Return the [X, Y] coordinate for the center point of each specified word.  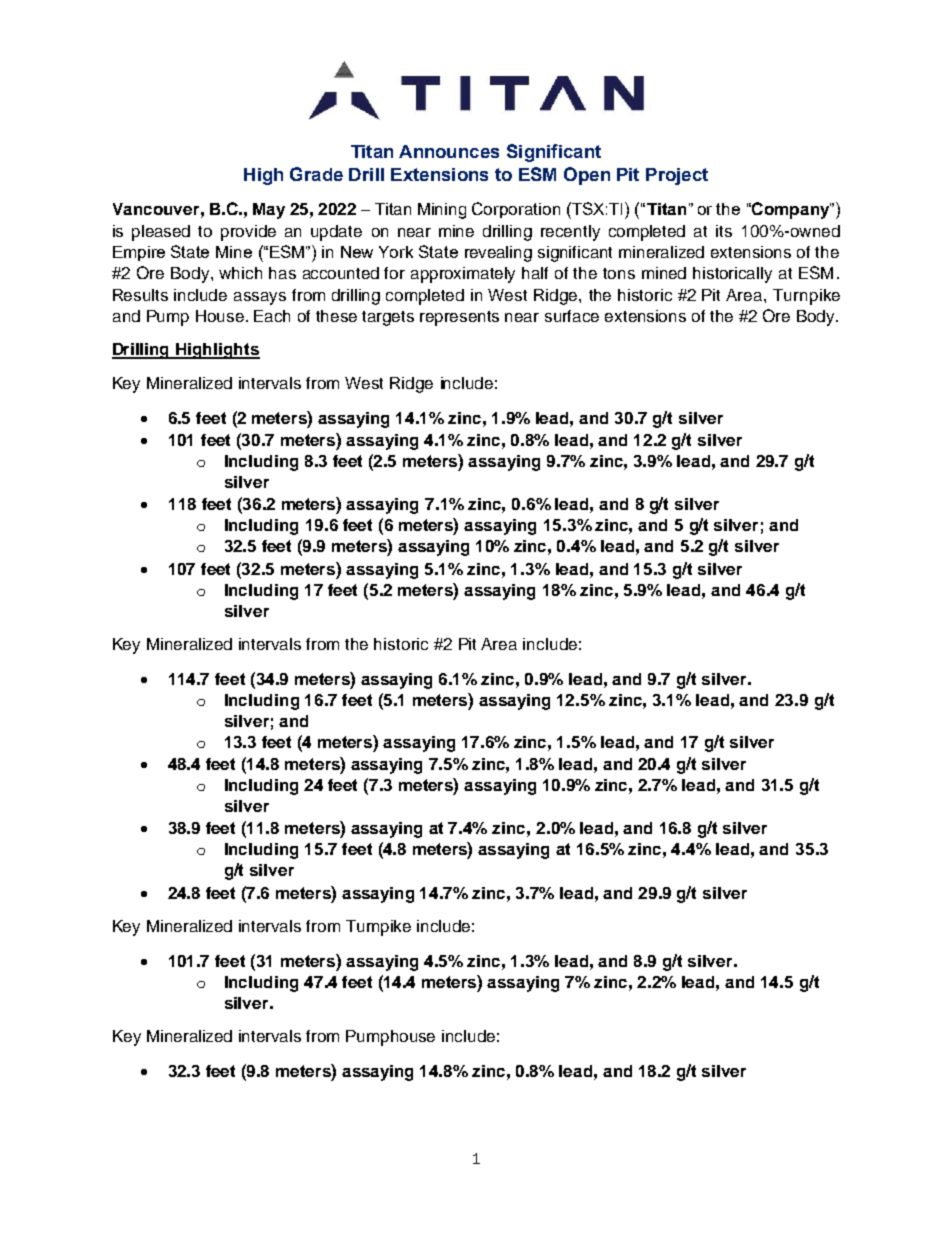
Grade [316, 174]
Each [272, 316]
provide [248, 233]
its [724, 231]
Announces [449, 151]
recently [570, 233]
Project [677, 176]
